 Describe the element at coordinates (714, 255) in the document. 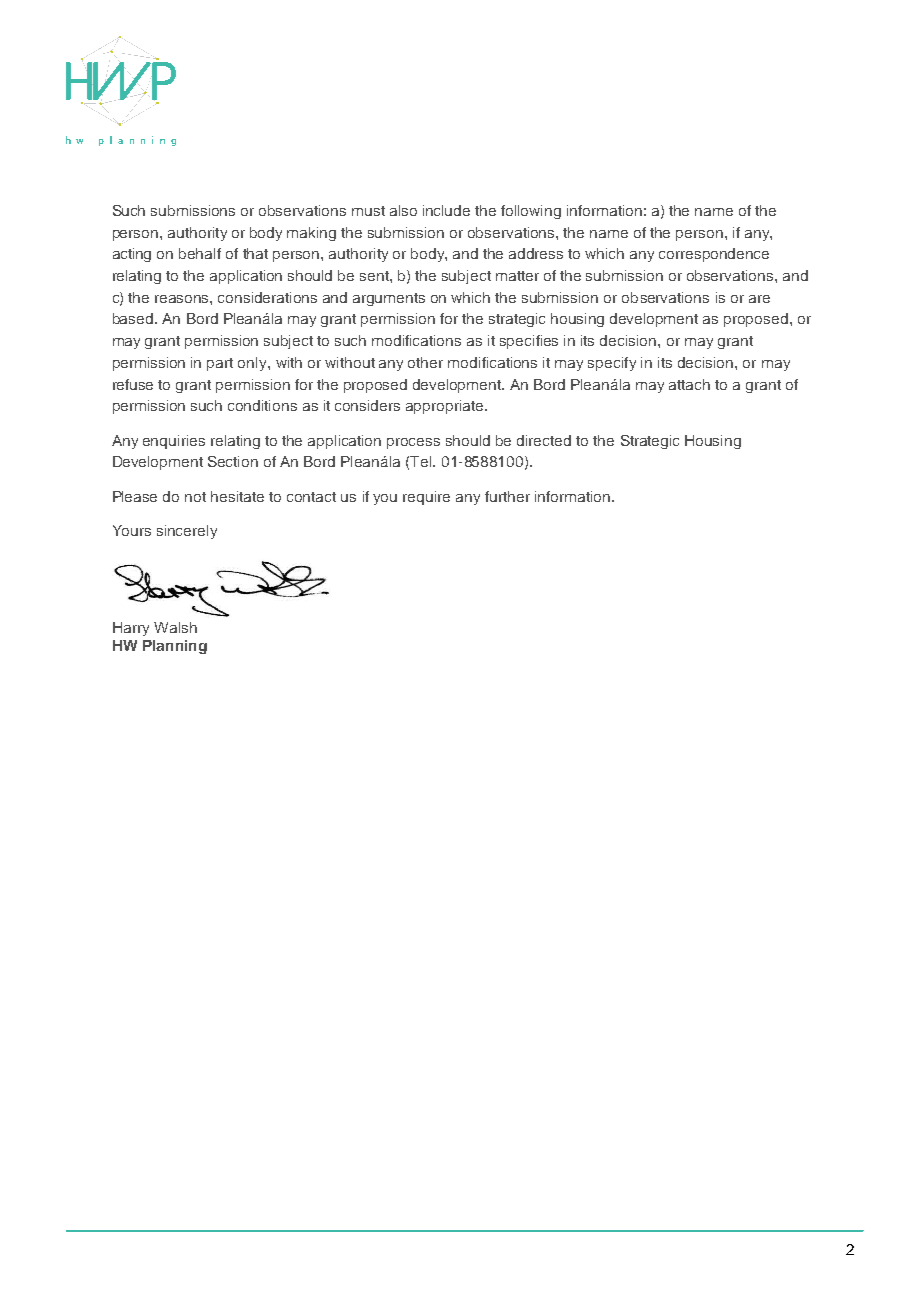

I see `correspondence` at that location.
